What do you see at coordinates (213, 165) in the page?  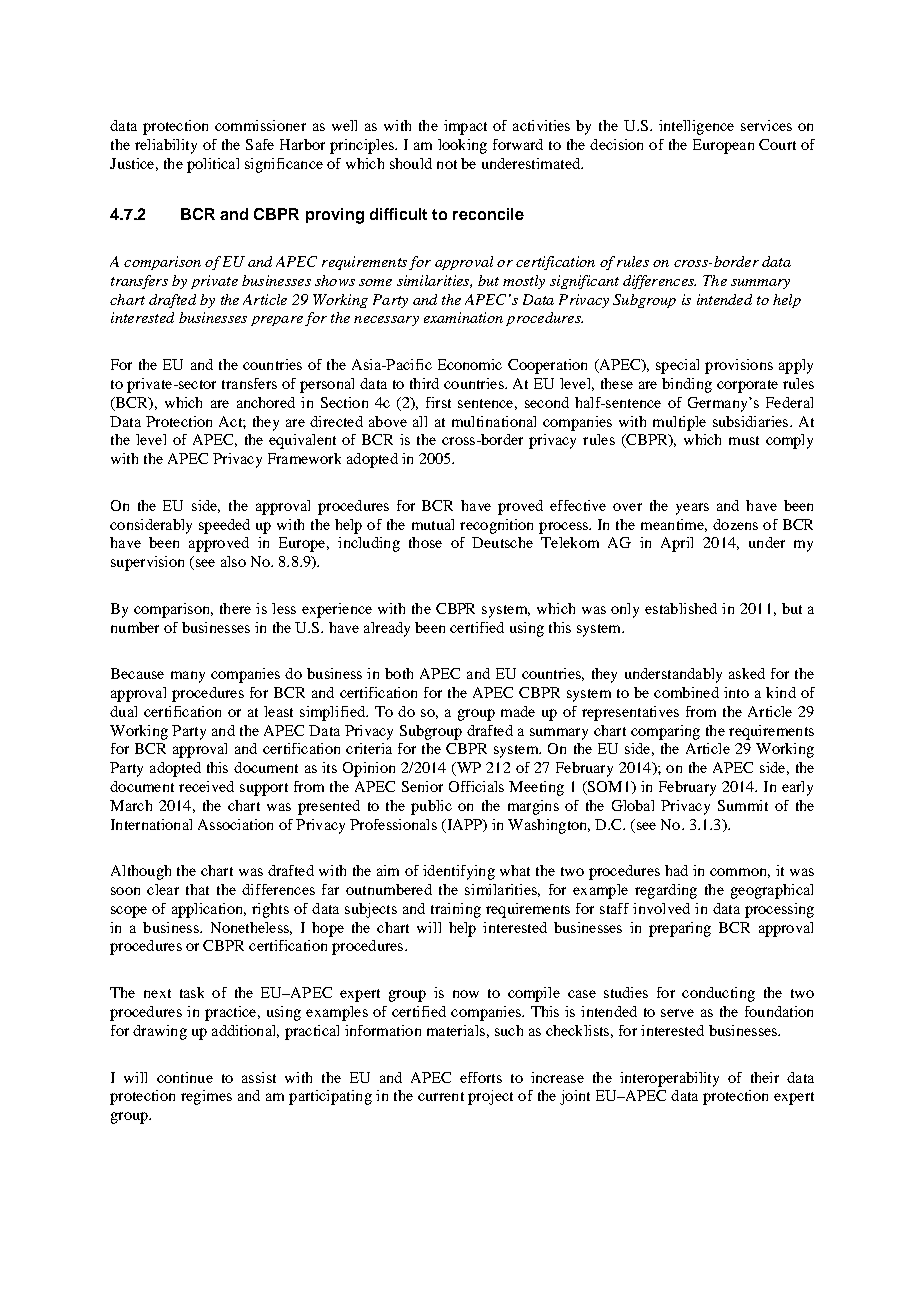 I see `political` at bounding box center [213, 165].
